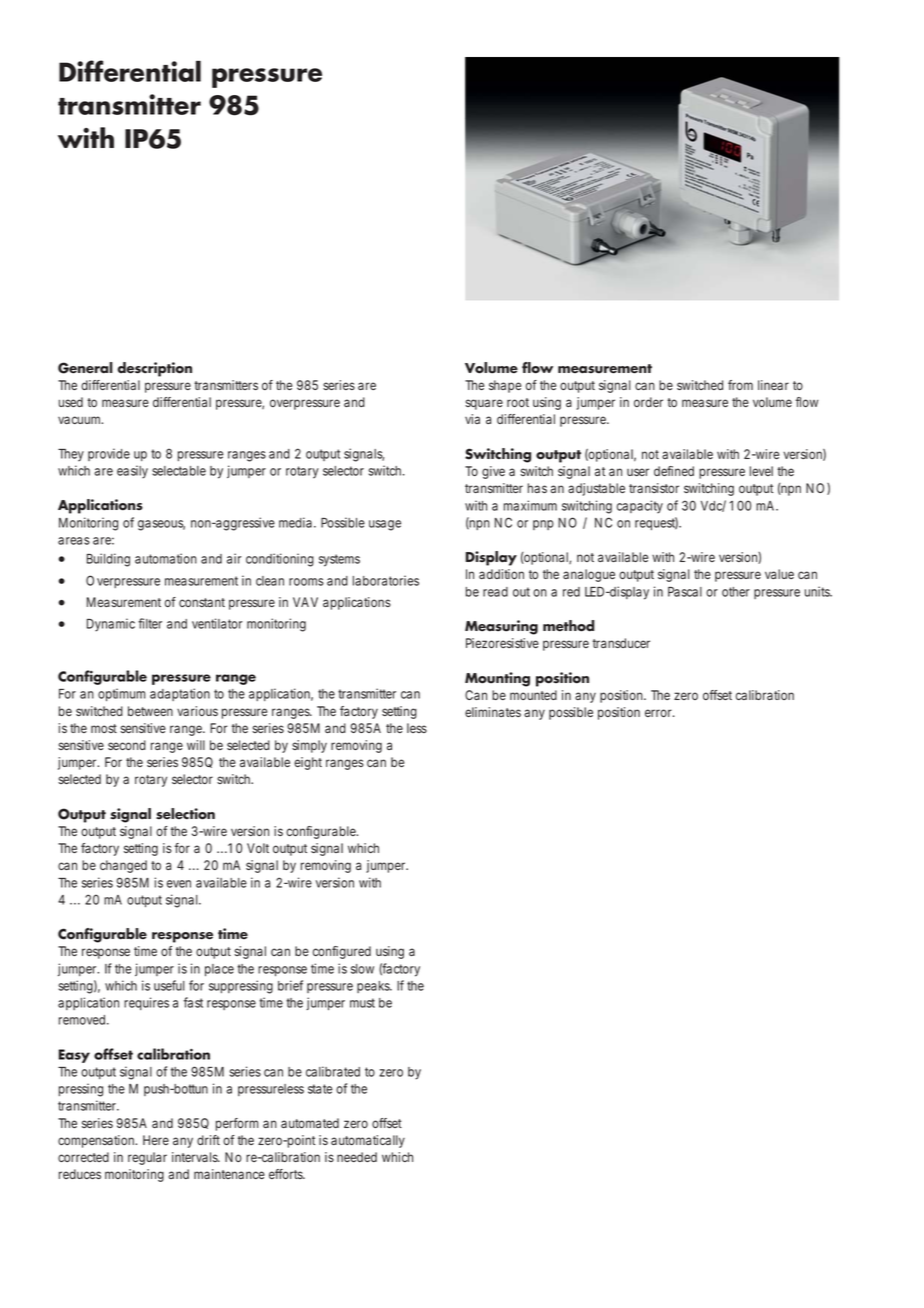 Image resolution: width=924 pixels, height=1308 pixels. What do you see at coordinates (156, 1140) in the screenshot?
I see `Here` at bounding box center [156, 1140].
